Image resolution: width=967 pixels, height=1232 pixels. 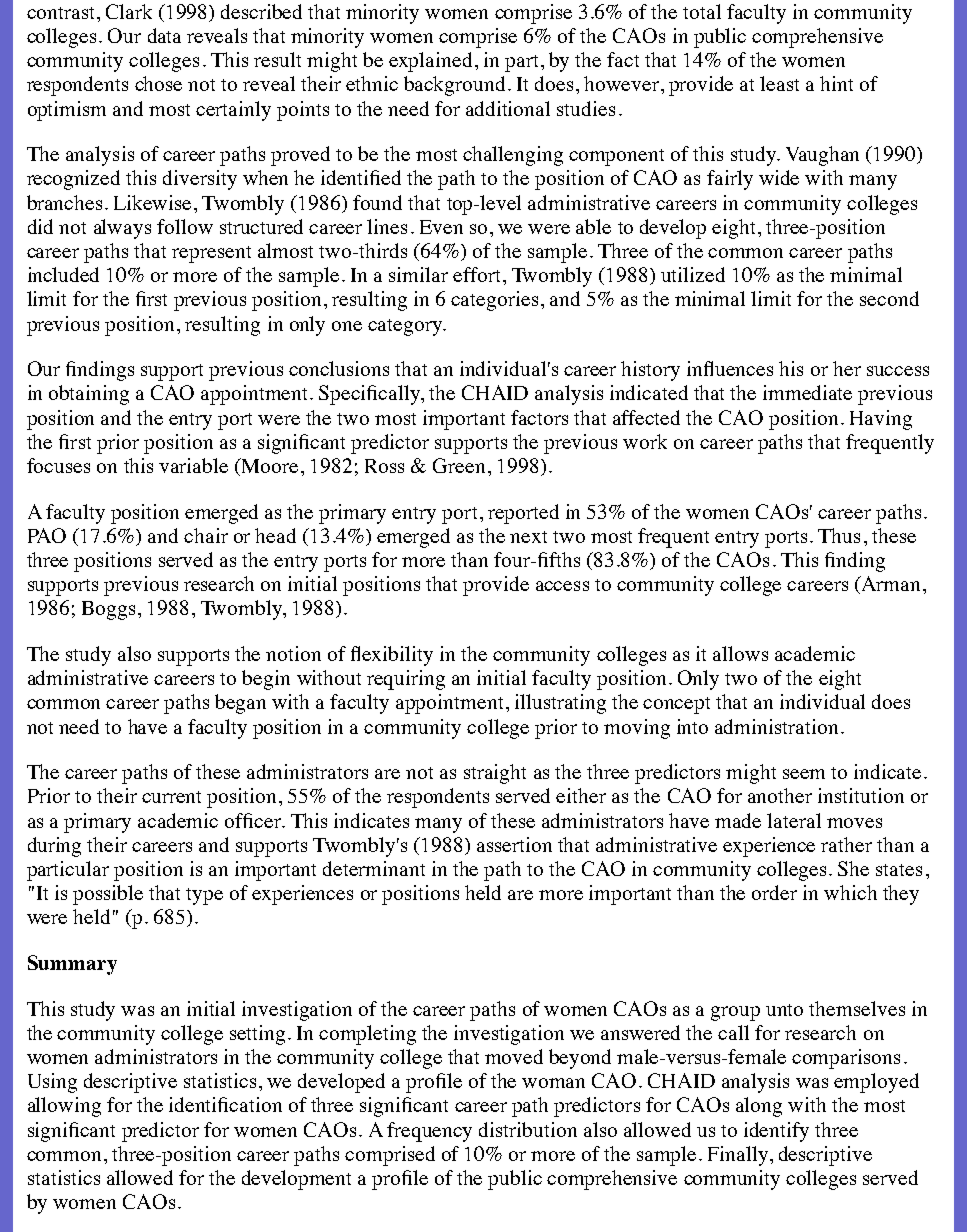 I want to click on obtaining, so click(x=89, y=395).
